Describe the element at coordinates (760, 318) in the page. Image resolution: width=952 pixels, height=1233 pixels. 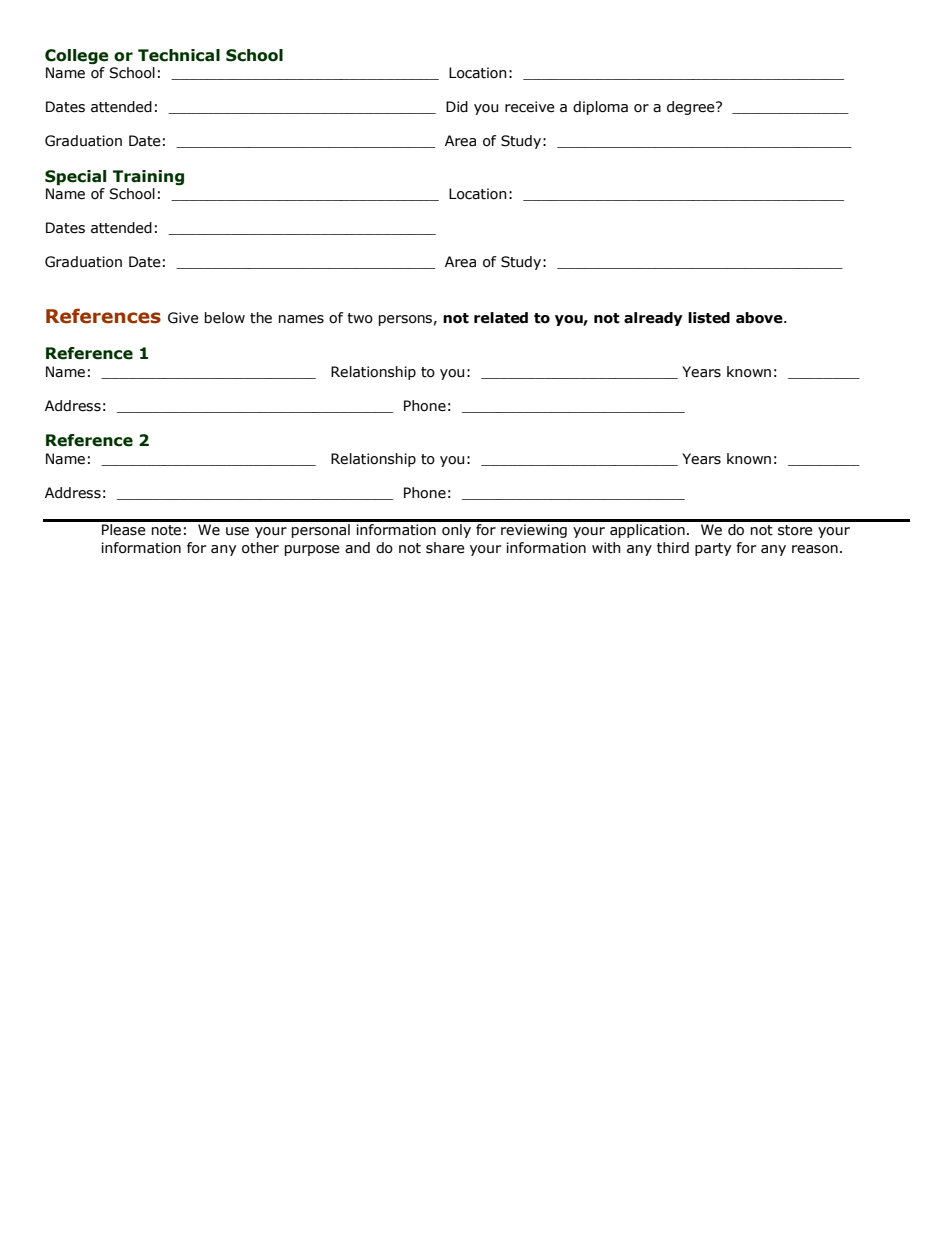
I see `above` at that location.
